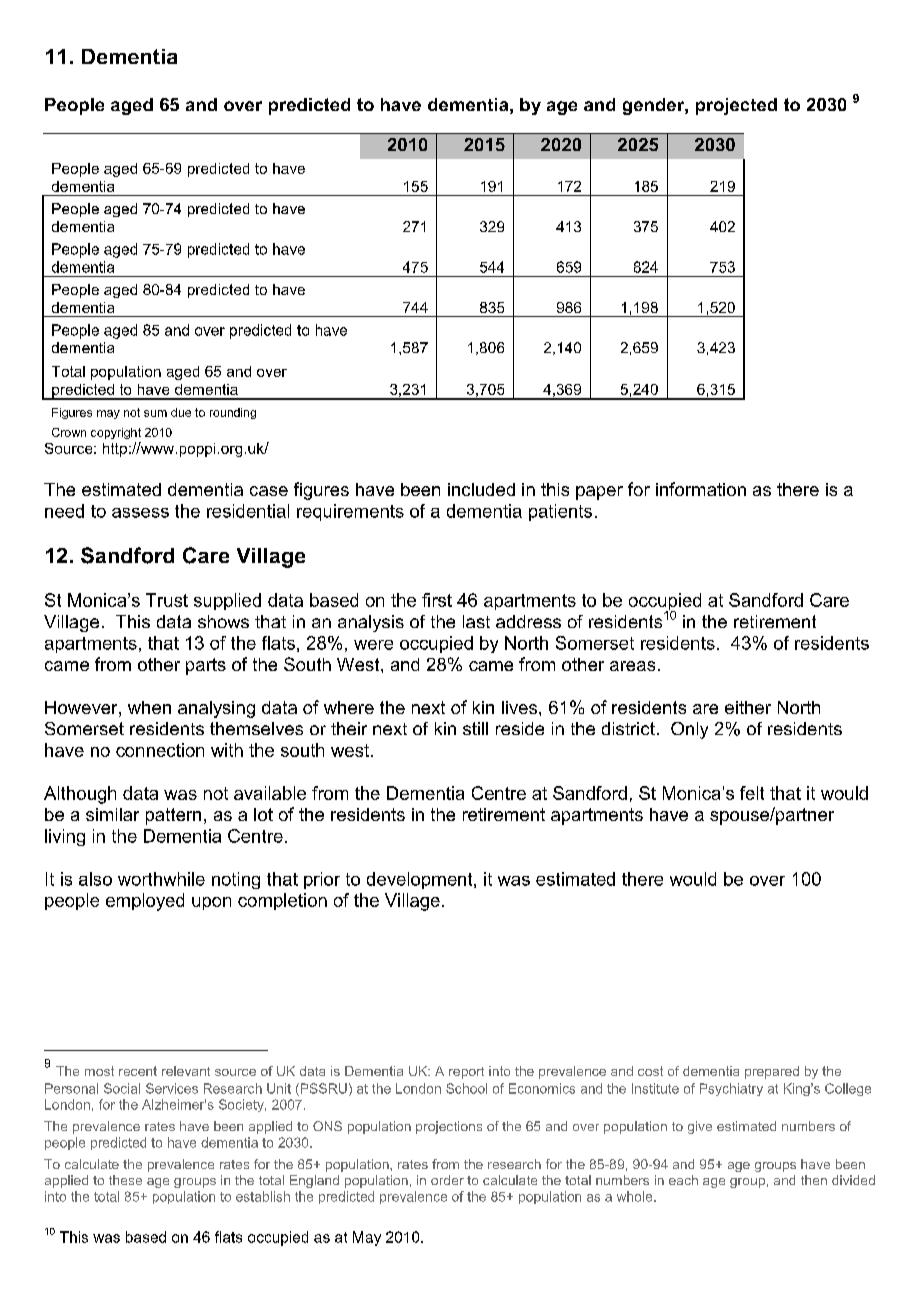  I want to click on projected, so click(736, 106).
